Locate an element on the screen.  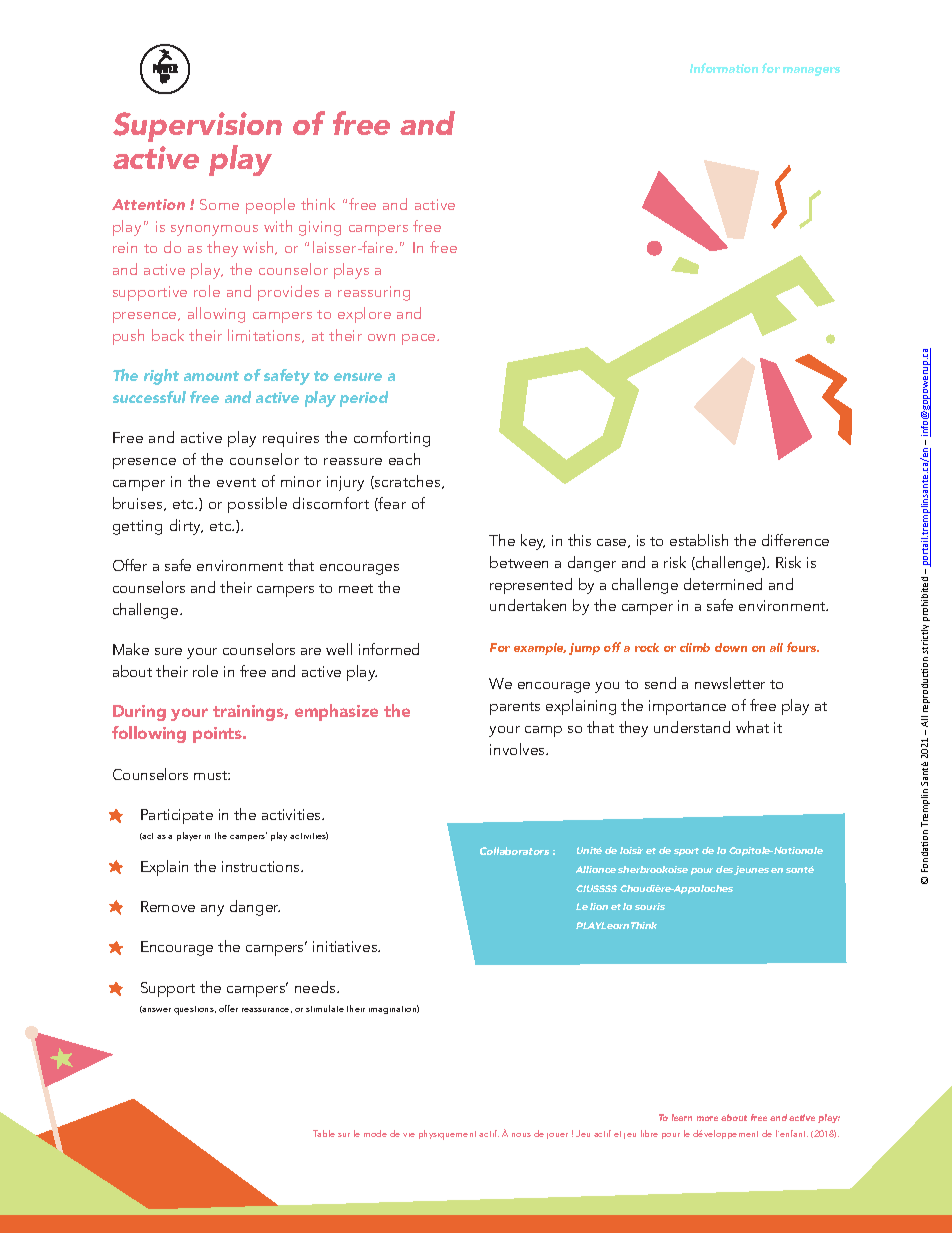
vie is located at coordinates (409, 1135).
